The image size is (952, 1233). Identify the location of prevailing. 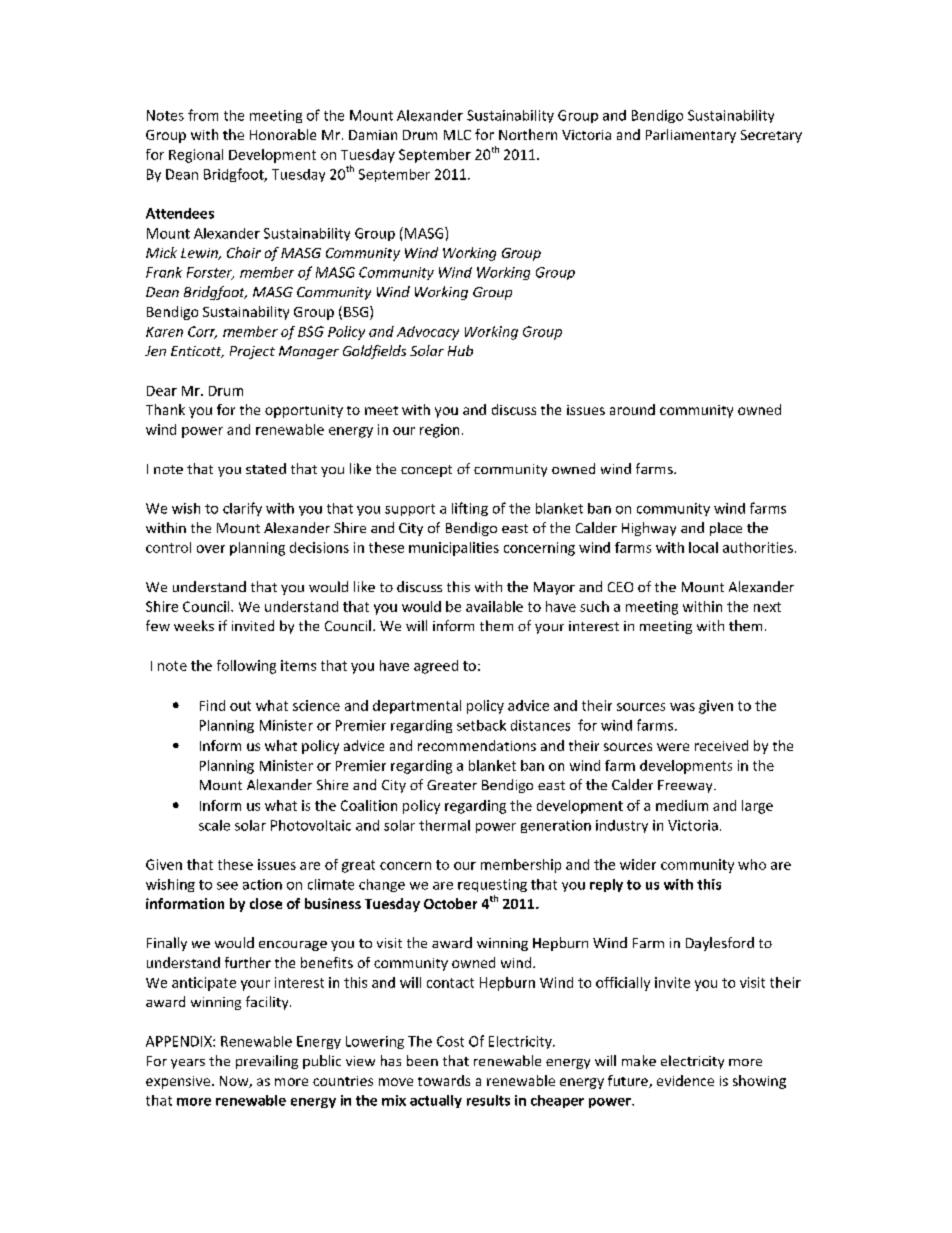
(267, 1062).
